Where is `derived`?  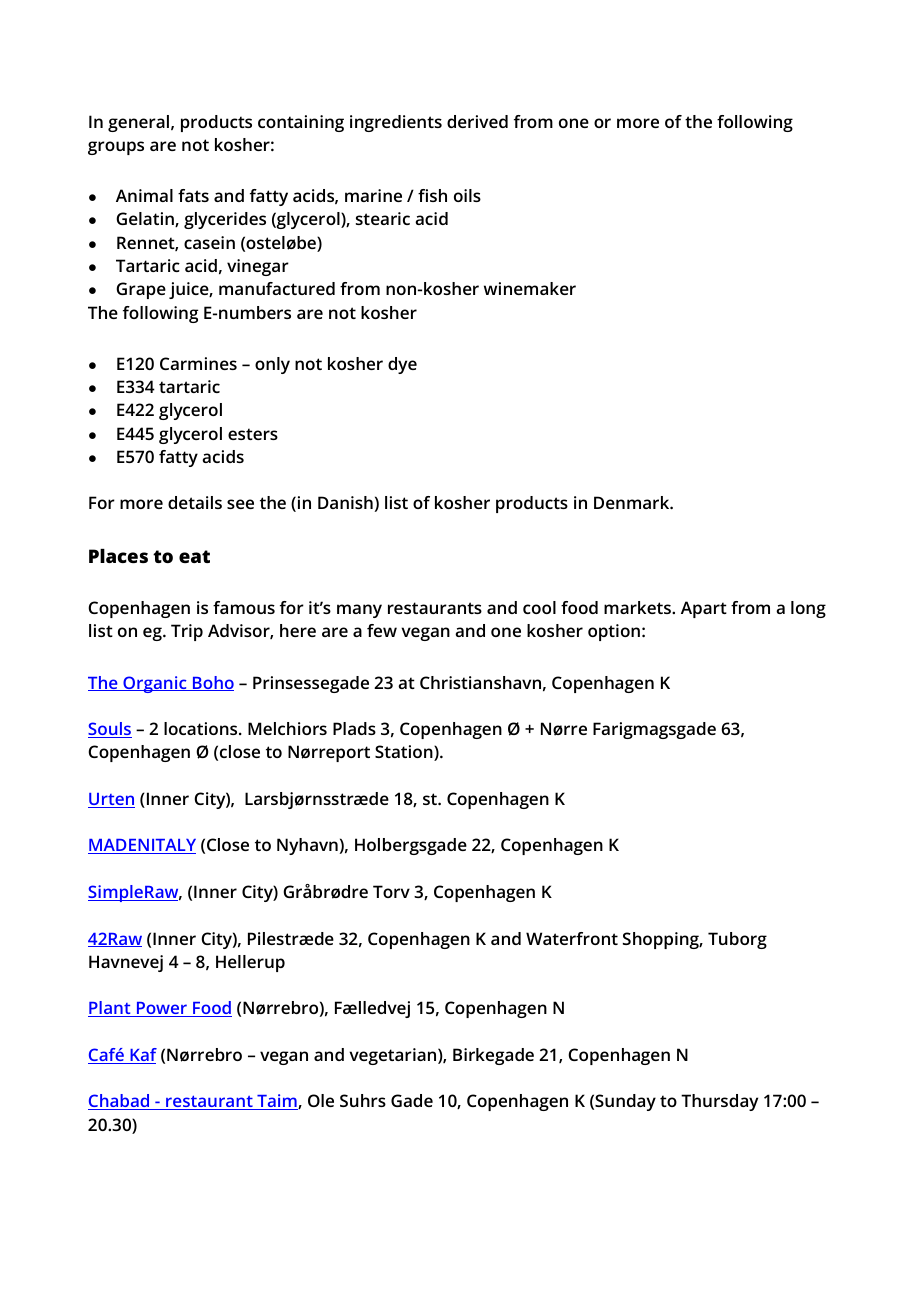 derived is located at coordinates (477, 121).
